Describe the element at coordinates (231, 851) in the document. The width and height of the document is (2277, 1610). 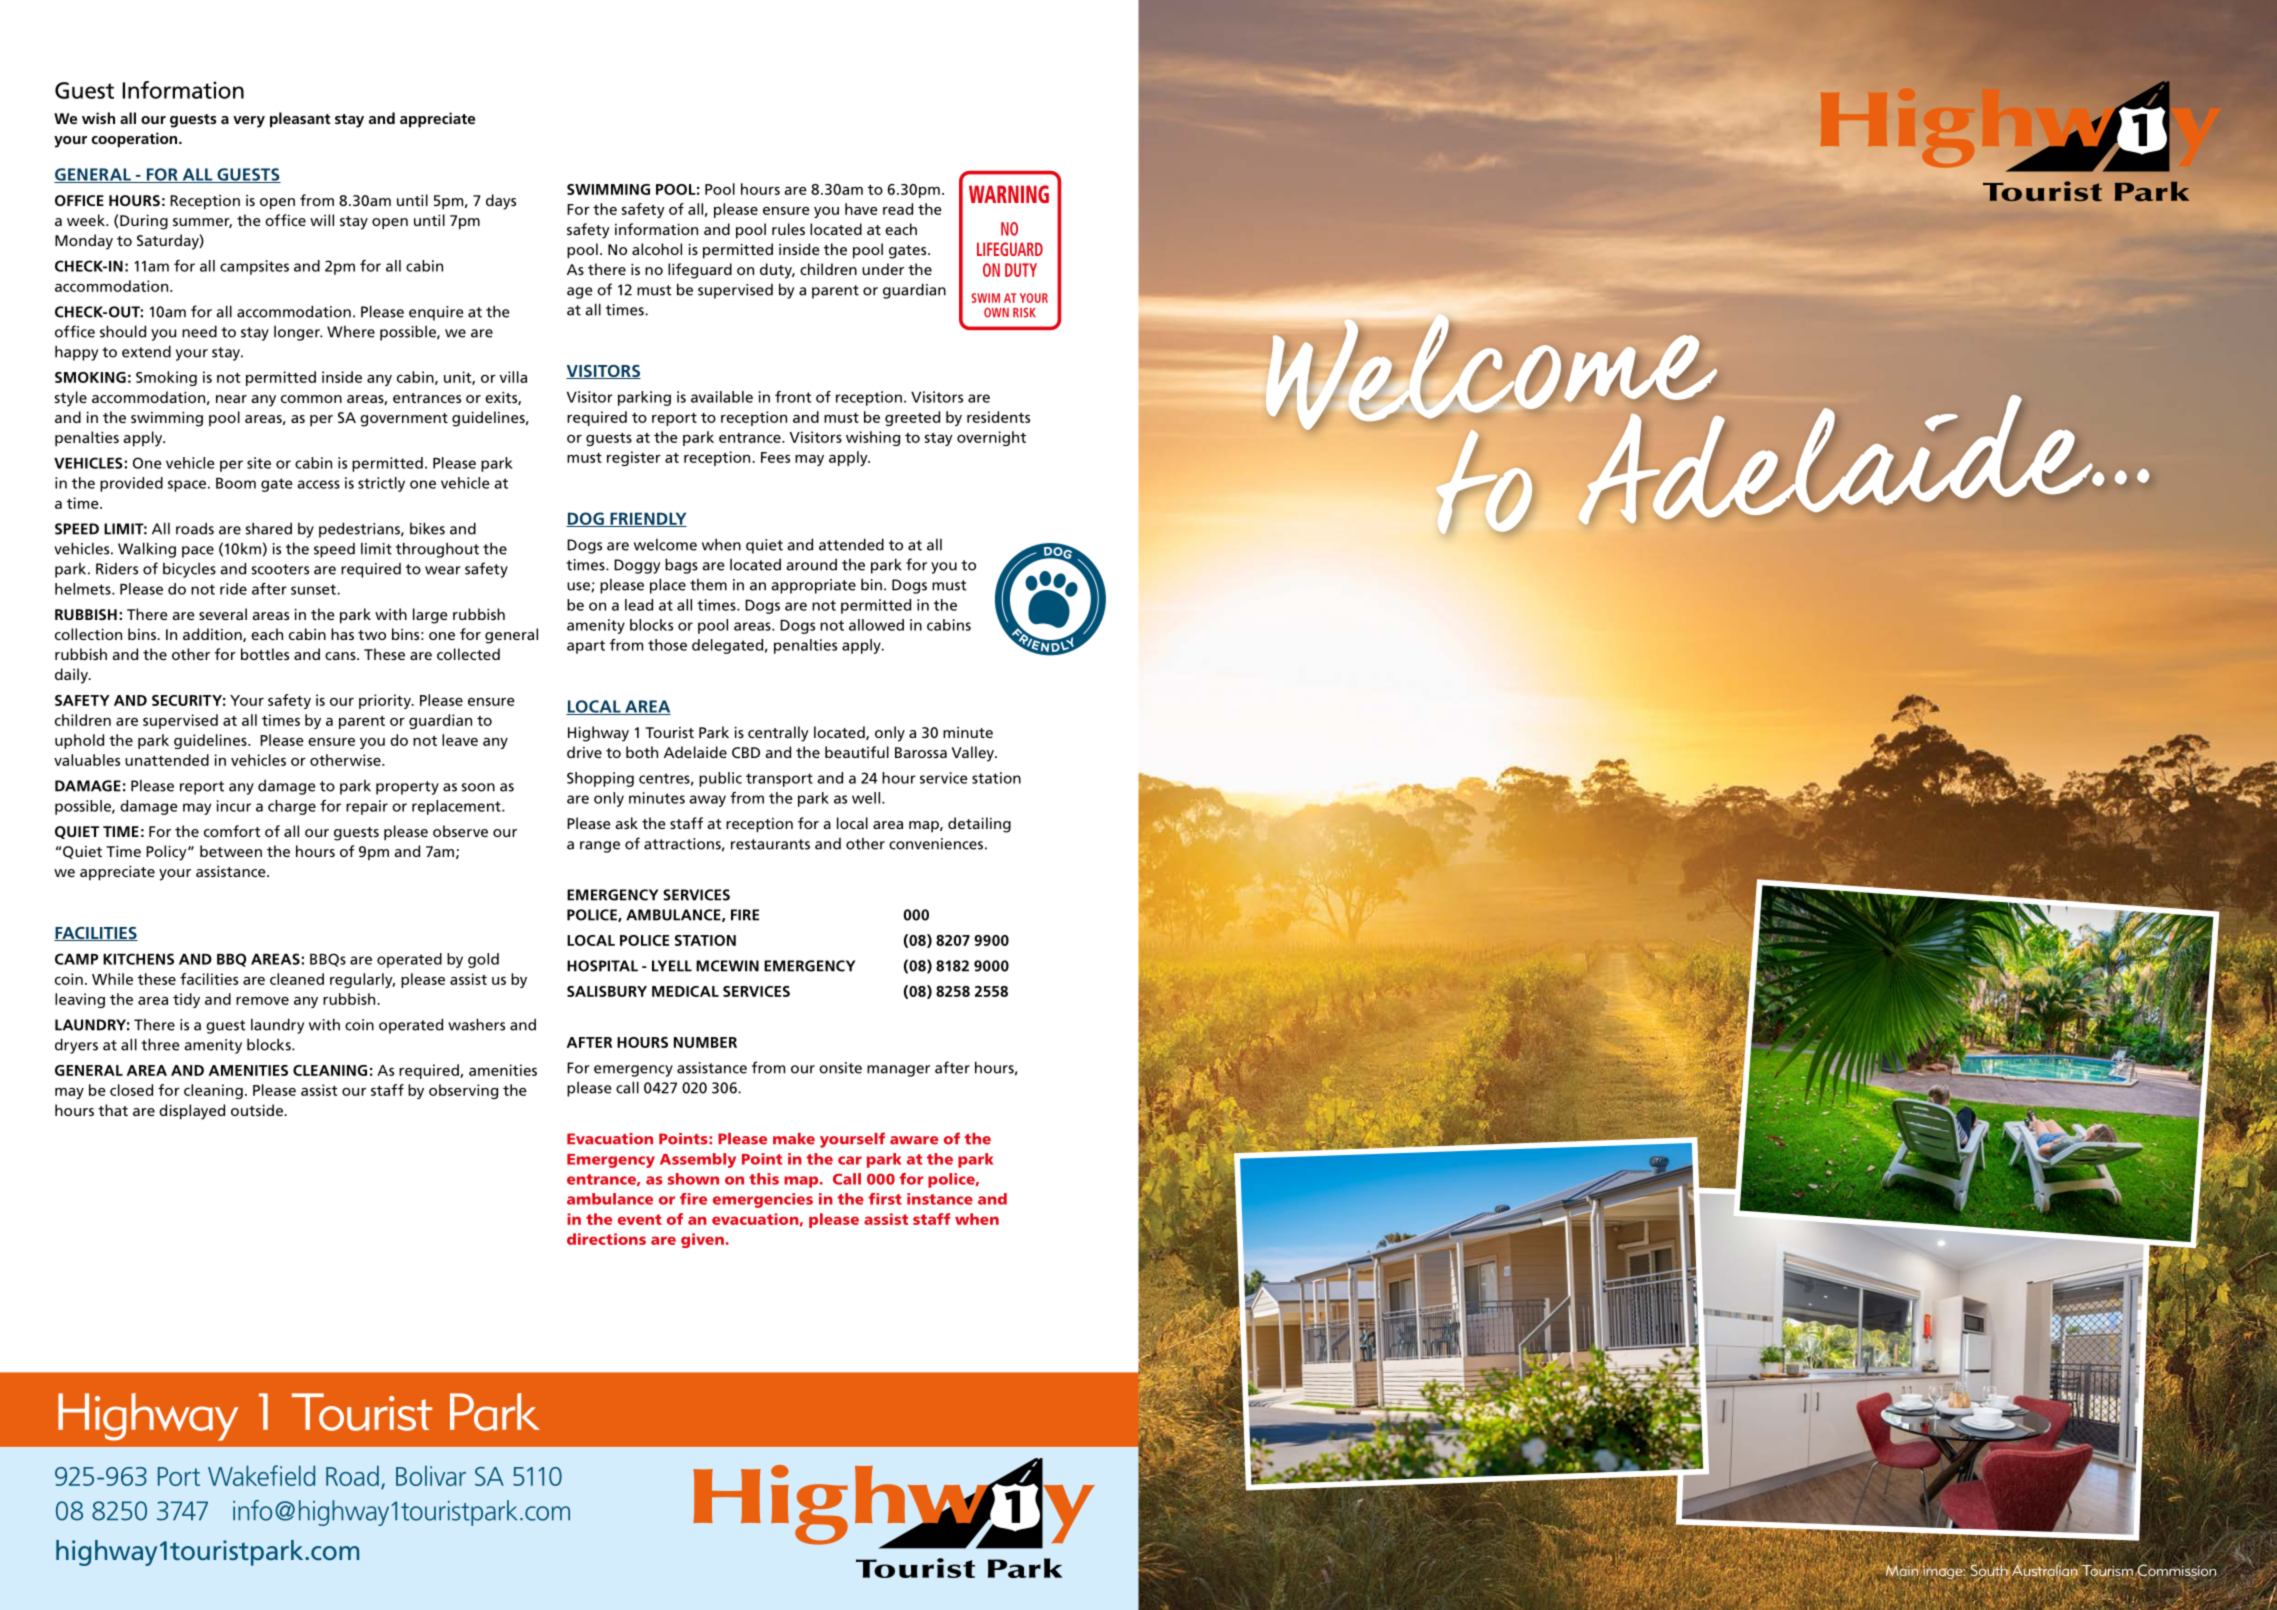
I see `between` at that location.
